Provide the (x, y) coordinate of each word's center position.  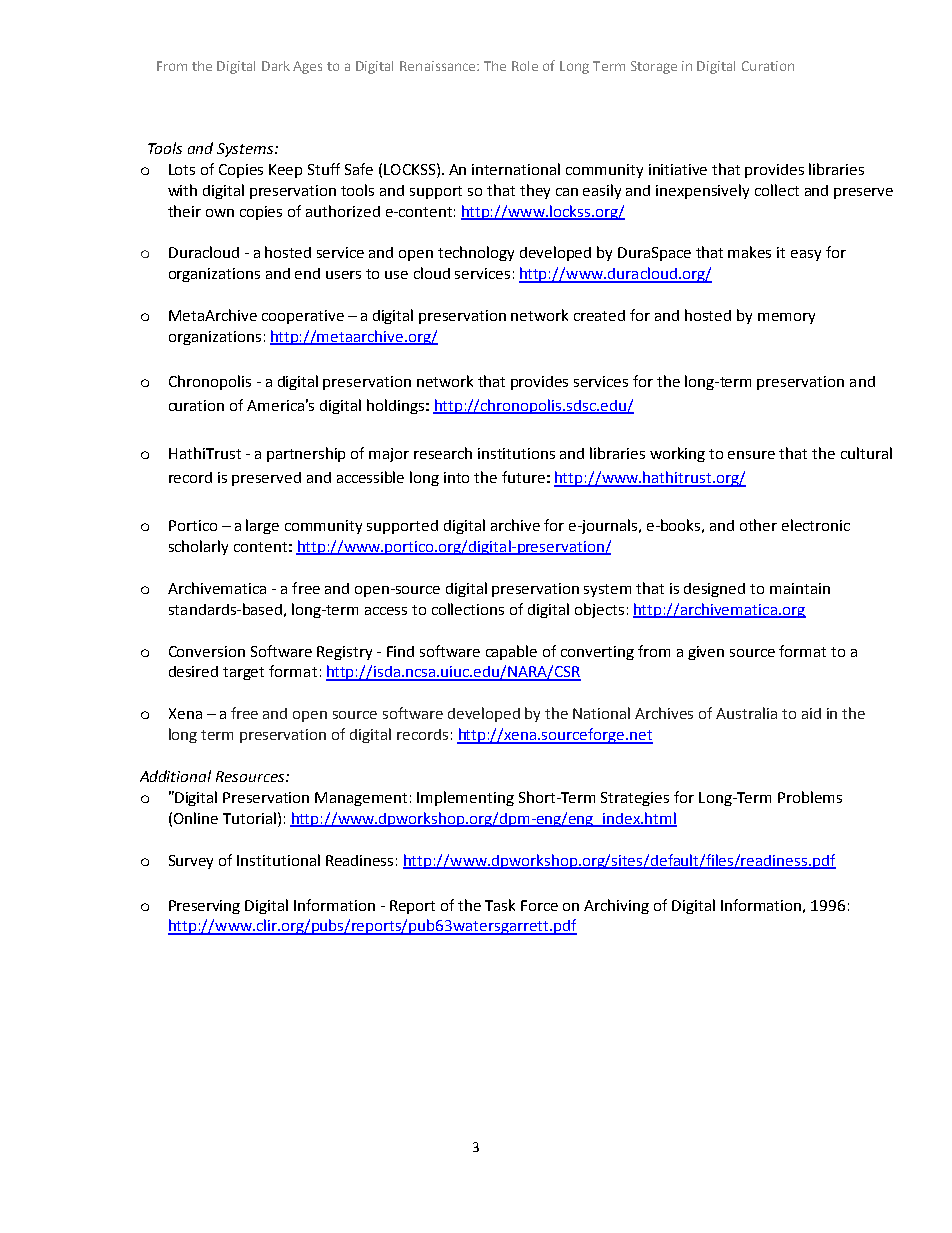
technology (476, 253)
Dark (276, 66)
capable (511, 652)
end (307, 273)
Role (525, 66)
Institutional (278, 860)
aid (811, 713)
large (262, 526)
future (523, 477)
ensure (751, 455)
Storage (654, 67)
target (243, 673)
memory (786, 318)
